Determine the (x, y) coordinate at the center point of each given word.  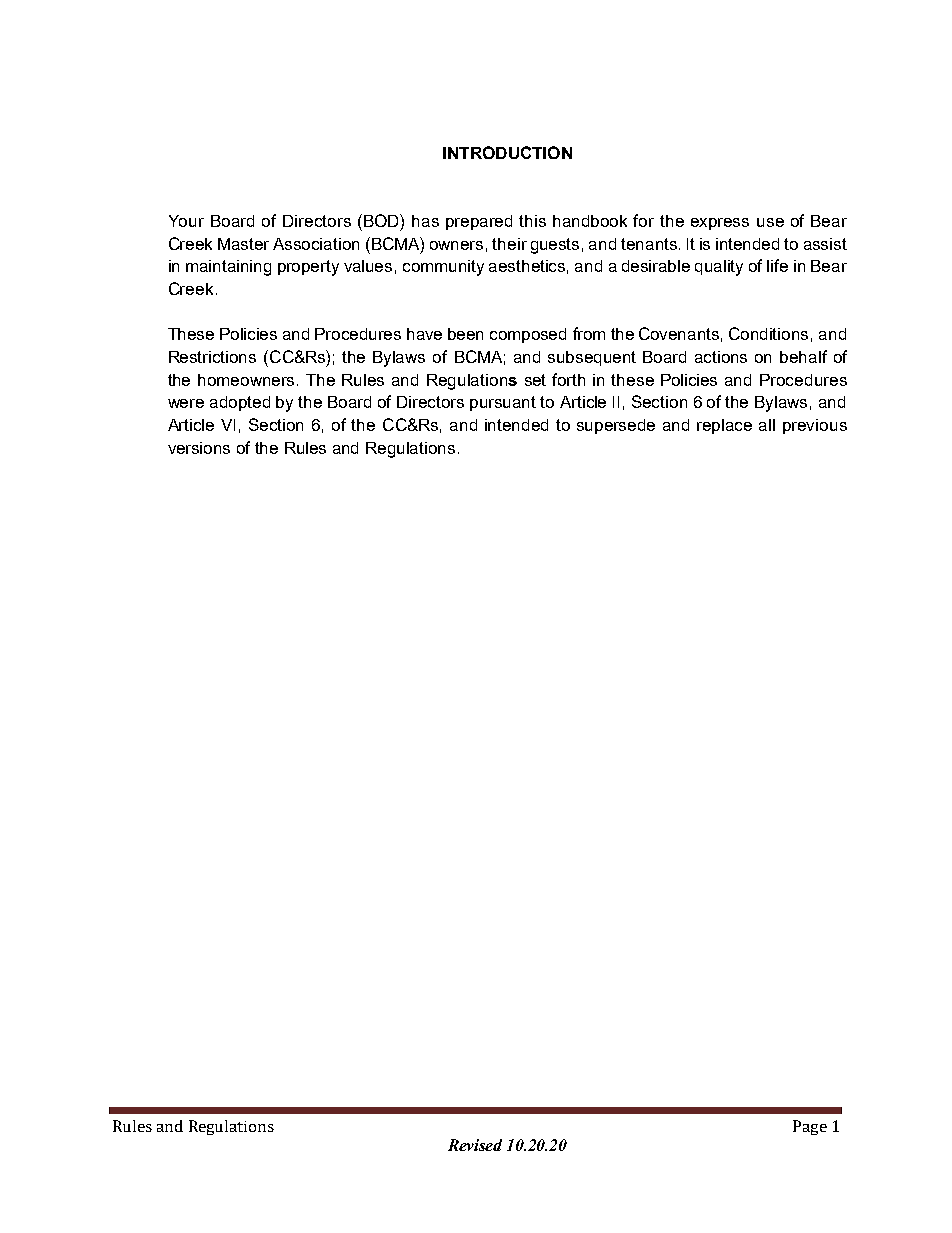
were (186, 403)
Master (243, 244)
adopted (240, 403)
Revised (475, 1145)
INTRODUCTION (507, 152)
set (535, 380)
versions (199, 448)
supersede (616, 426)
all (767, 425)
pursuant (503, 403)
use (770, 222)
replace (724, 426)
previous (815, 426)
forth (568, 379)
